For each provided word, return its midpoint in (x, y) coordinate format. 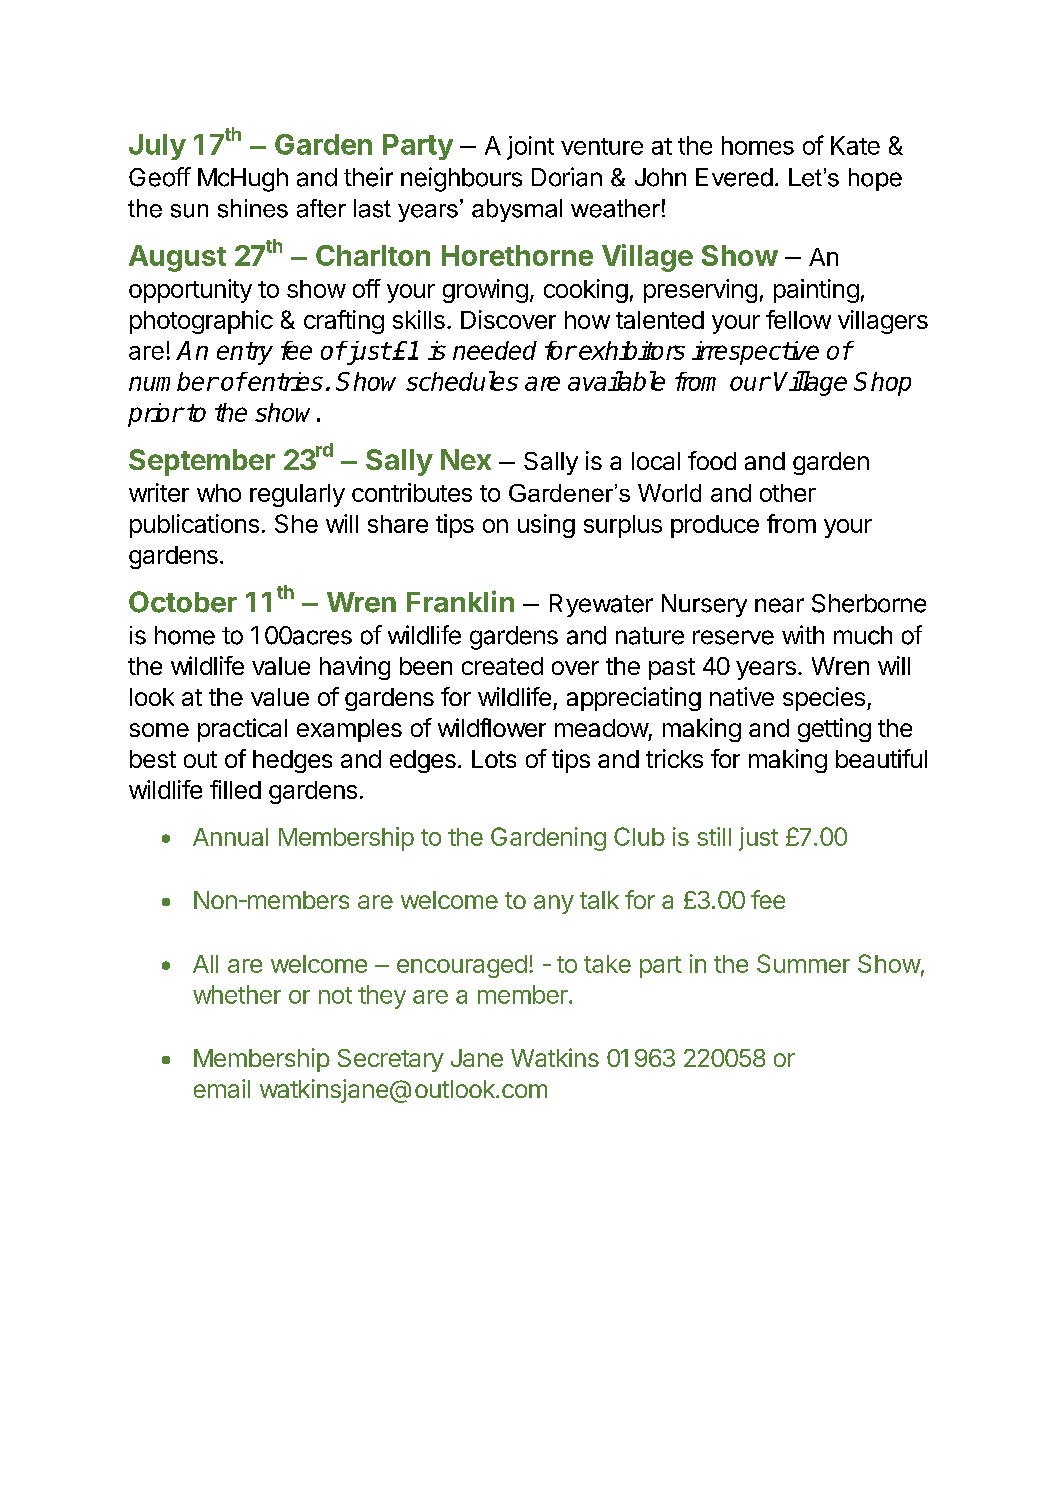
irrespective (755, 353)
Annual (230, 837)
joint (530, 148)
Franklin (460, 601)
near (779, 605)
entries (285, 381)
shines (253, 208)
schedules (462, 381)
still (714, 836)
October (183, 602)
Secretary (391, 1060)
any (554, 904)
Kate (855, 145)
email (222, 1088)
